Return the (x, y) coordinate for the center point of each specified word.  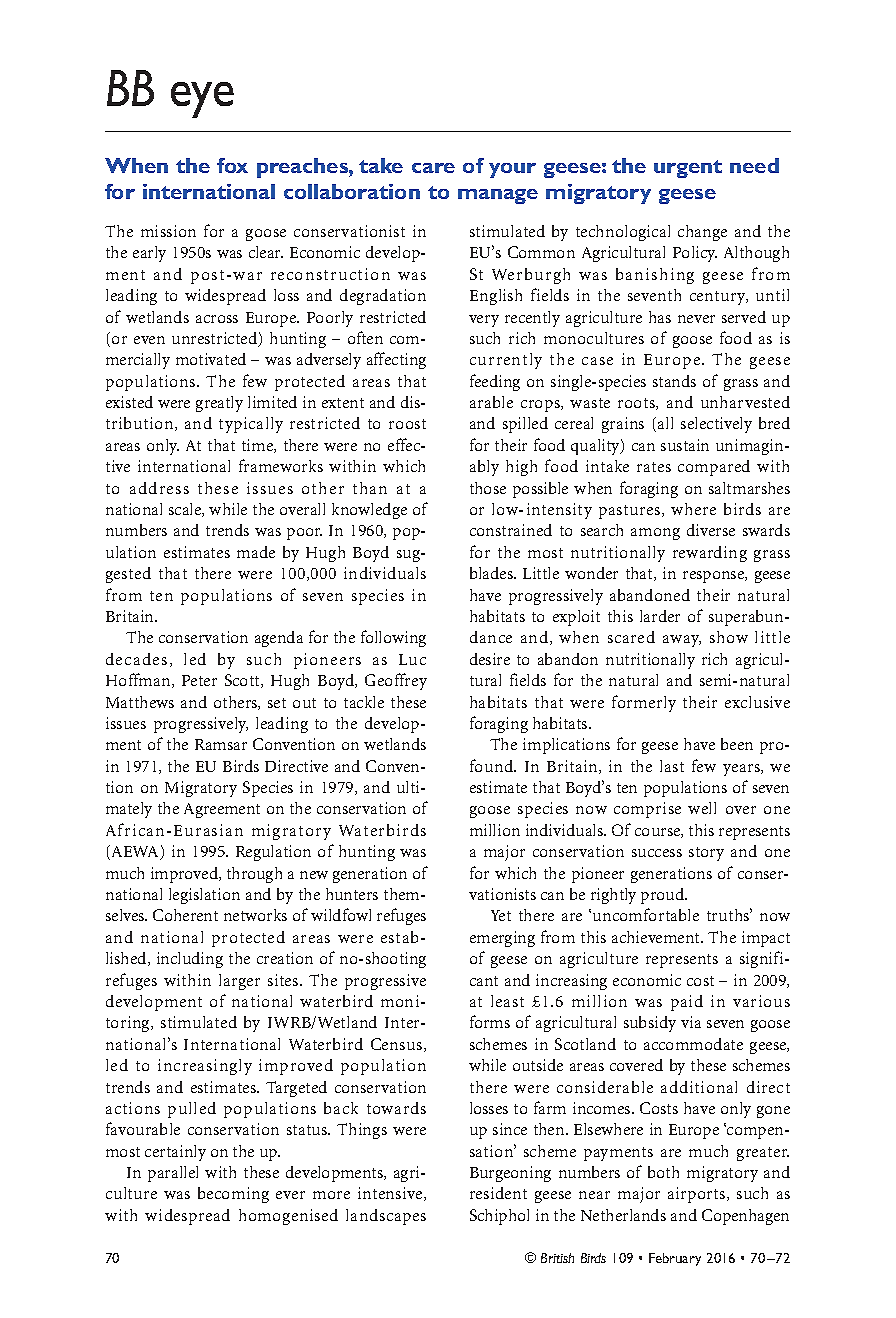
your (512, 170)
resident (498, 1193)
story (706, 854)
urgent (688, 169)
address (159, 488)
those (488, 488)
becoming (233, 1195)
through (254, 875)
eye (202, 100)
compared (714, 468)
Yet (501, 915)
